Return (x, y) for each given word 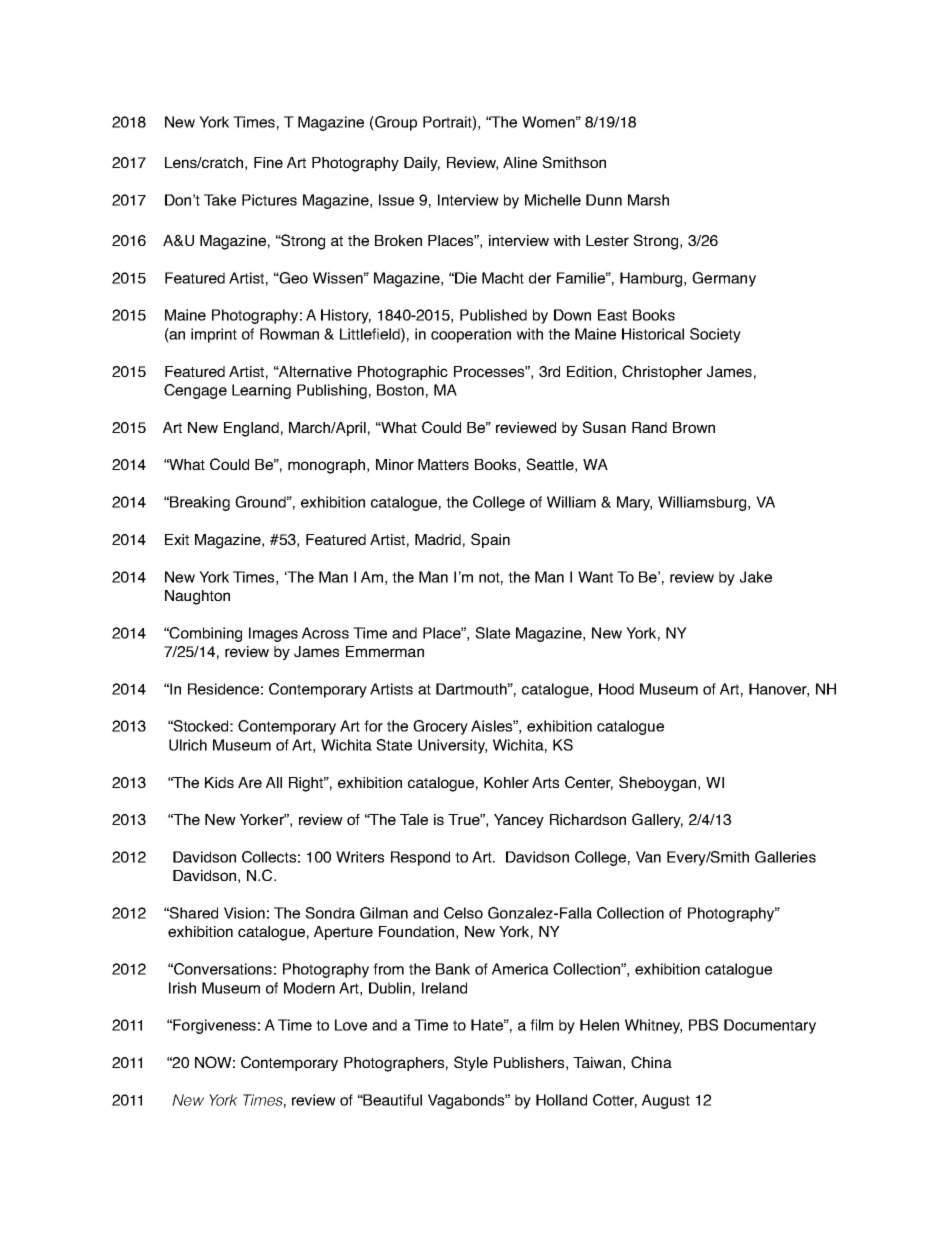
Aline (520, 162)
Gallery (657, 820)
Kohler (506, 782)
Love (351, 1025)
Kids (219, 782)
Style (471, 1063)
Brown (694, 427)
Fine (268, 162)
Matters (443, 464)
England (251, 429)
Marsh (648, 200)
